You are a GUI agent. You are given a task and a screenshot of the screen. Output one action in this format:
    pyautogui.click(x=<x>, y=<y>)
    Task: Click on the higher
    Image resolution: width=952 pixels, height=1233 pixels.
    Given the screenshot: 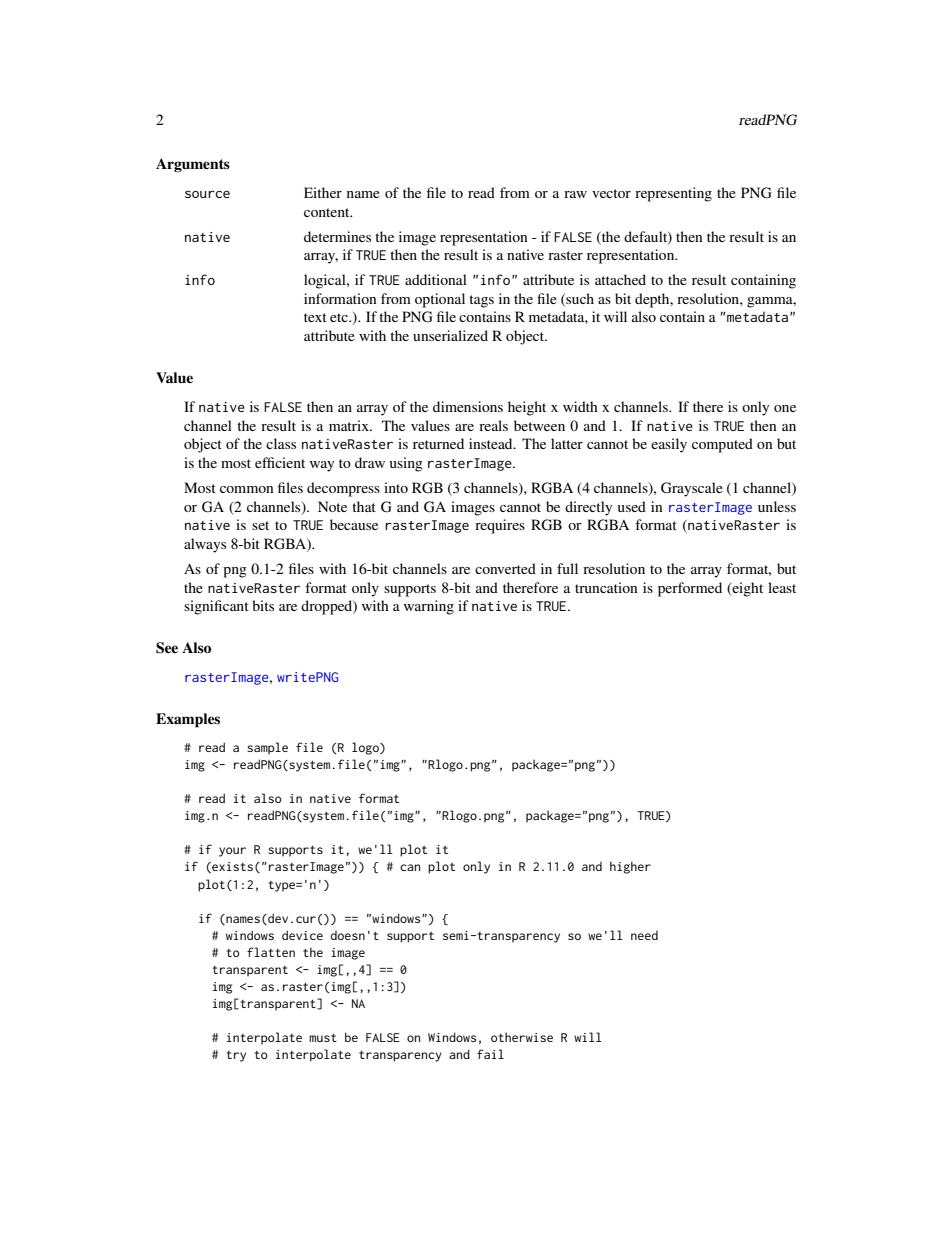 What is the action you would take?
    pyautogui.click(x=630, y=867)
